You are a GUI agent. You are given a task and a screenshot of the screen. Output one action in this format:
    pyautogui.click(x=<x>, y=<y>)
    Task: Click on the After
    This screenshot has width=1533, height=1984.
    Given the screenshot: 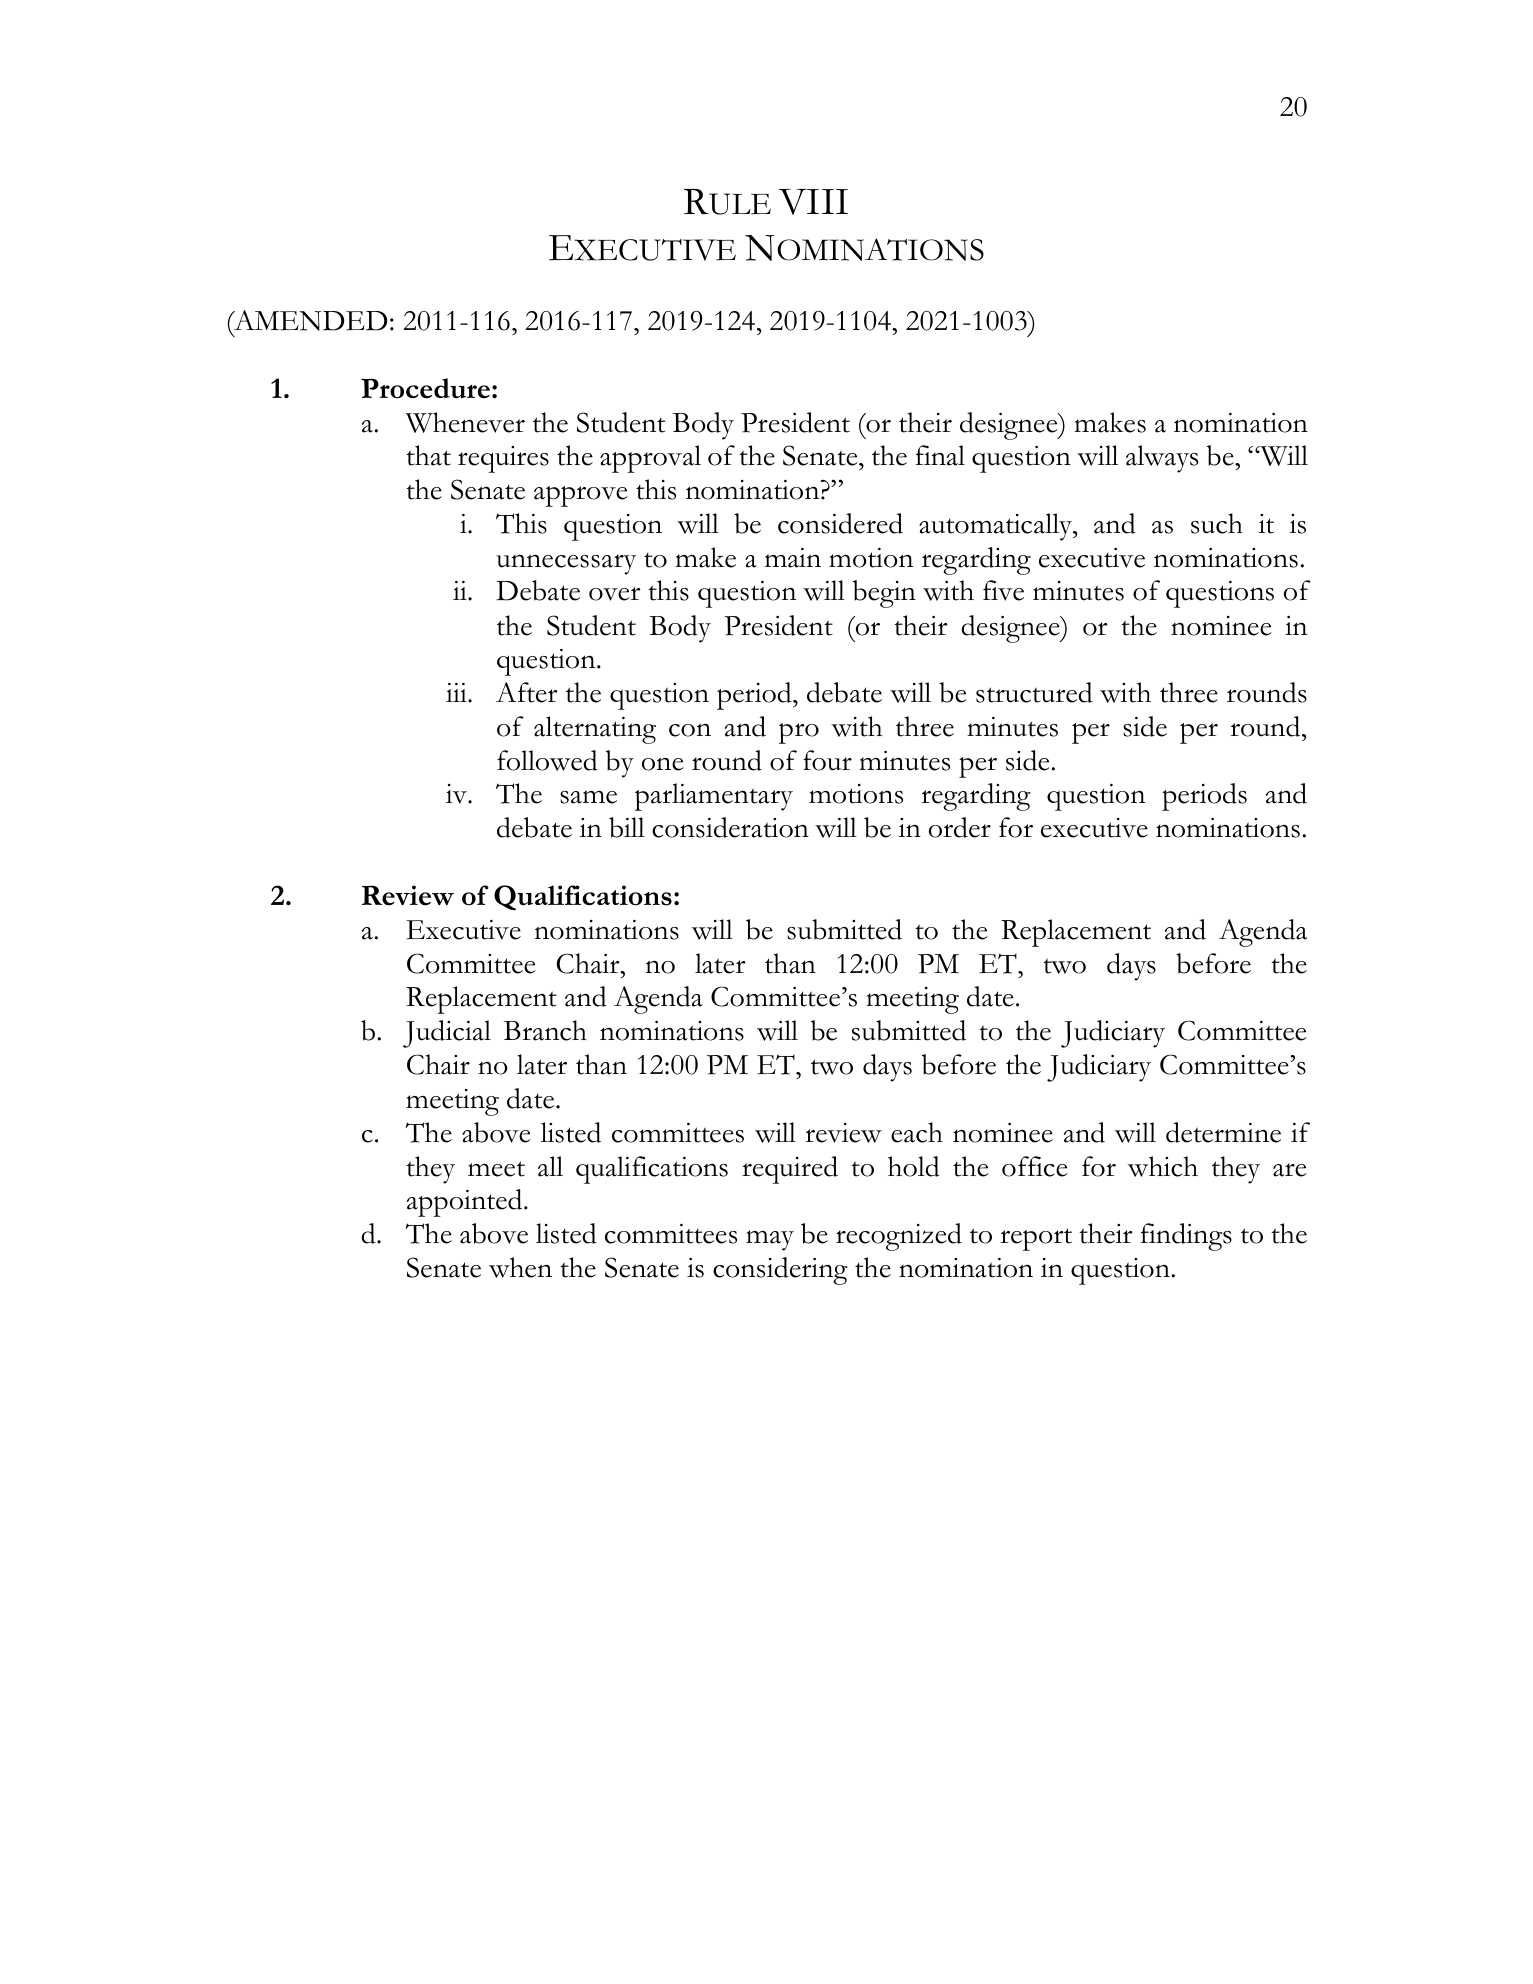 What is the action you would take?
    pyautogui.click(x=526, y=692)
